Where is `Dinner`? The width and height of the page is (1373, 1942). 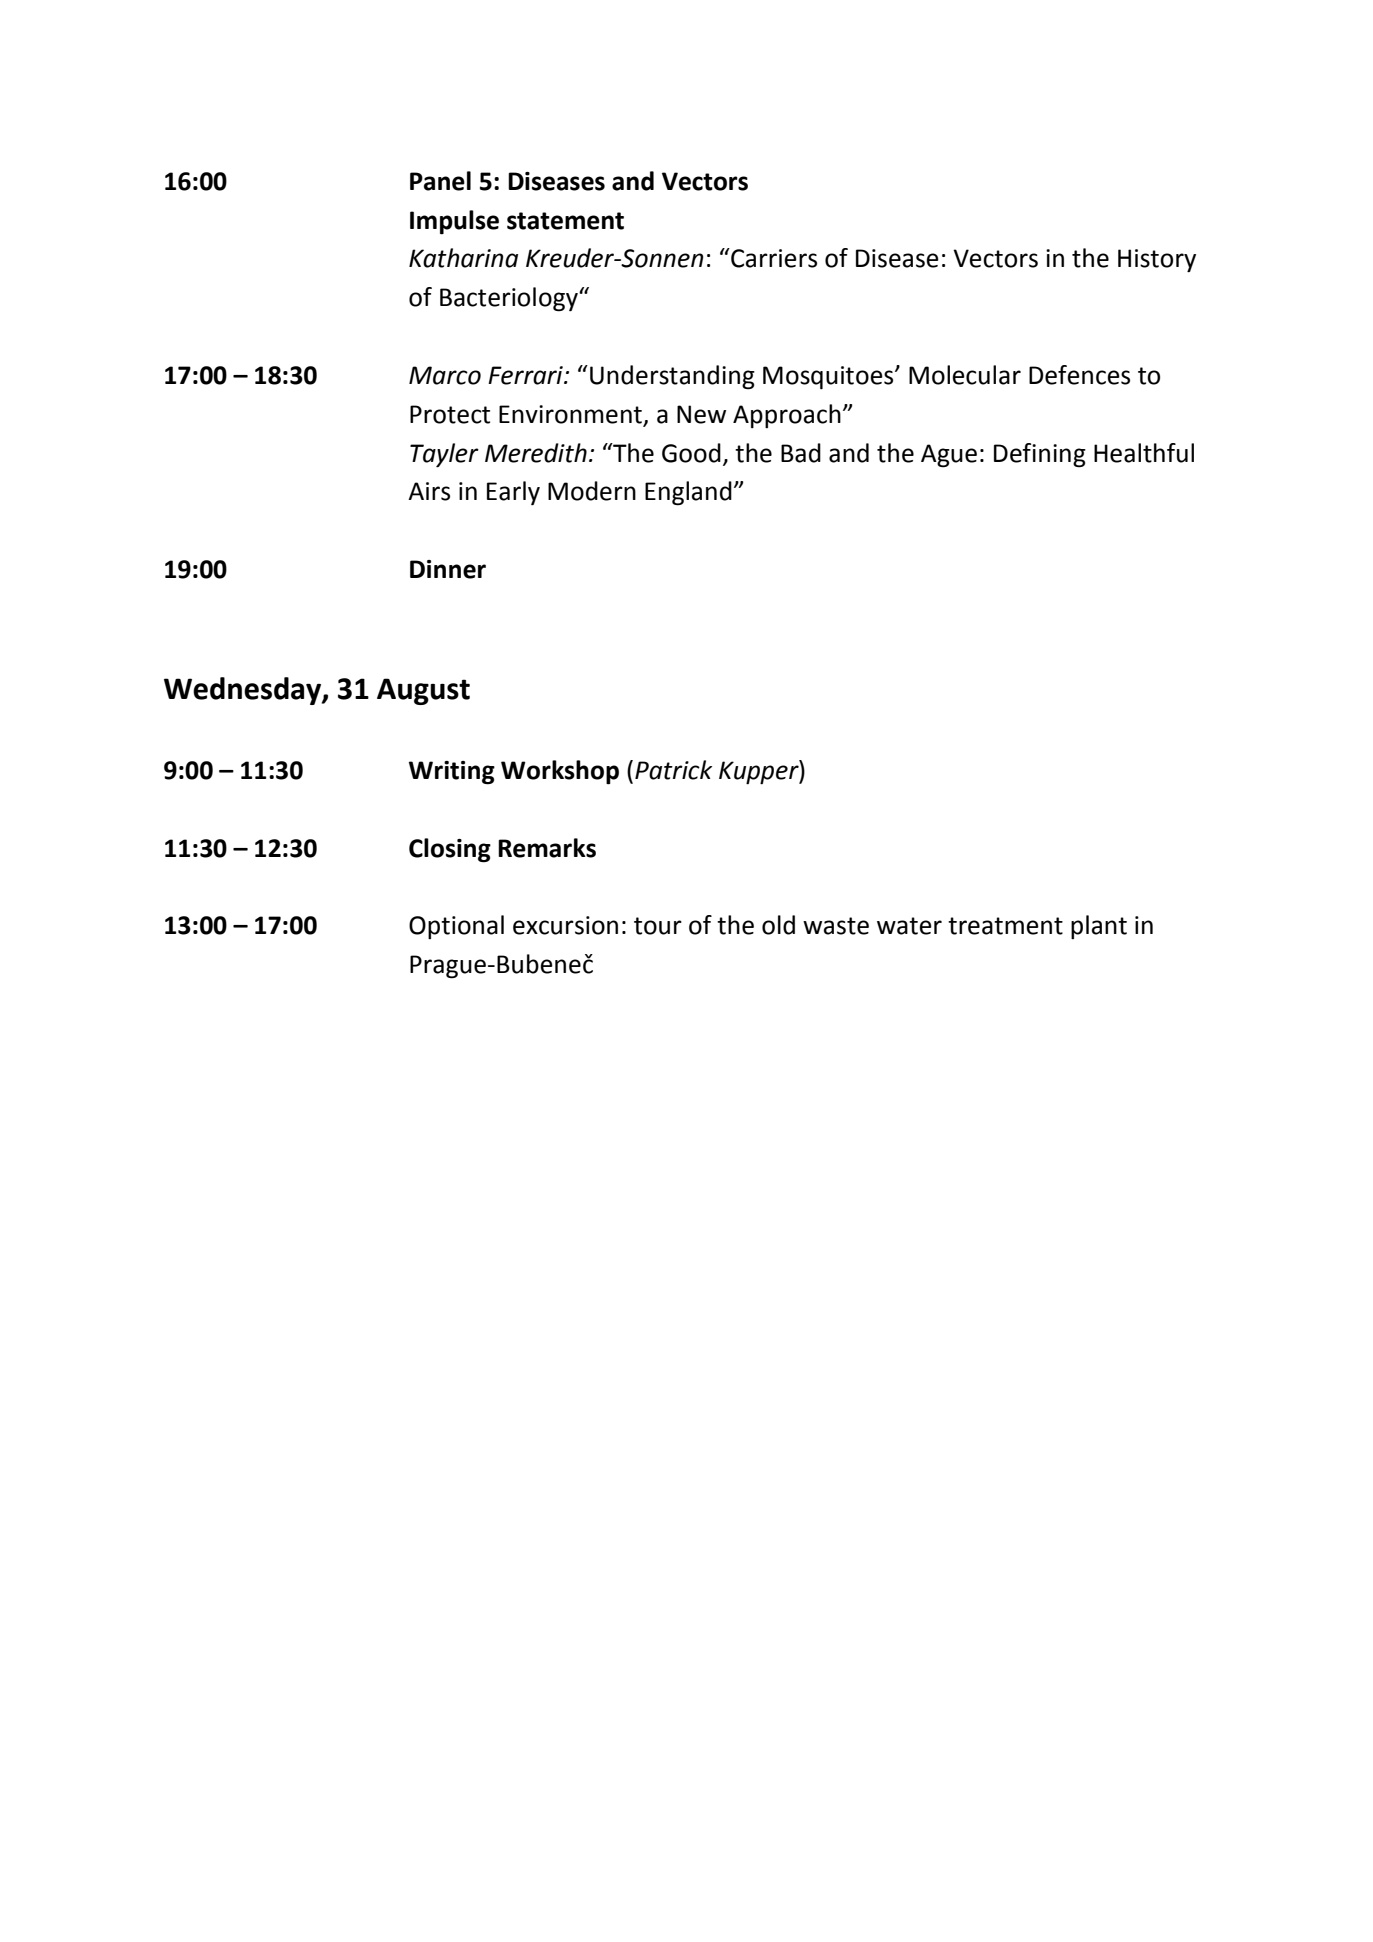
Dinner is located at coordinates (448, 569).
